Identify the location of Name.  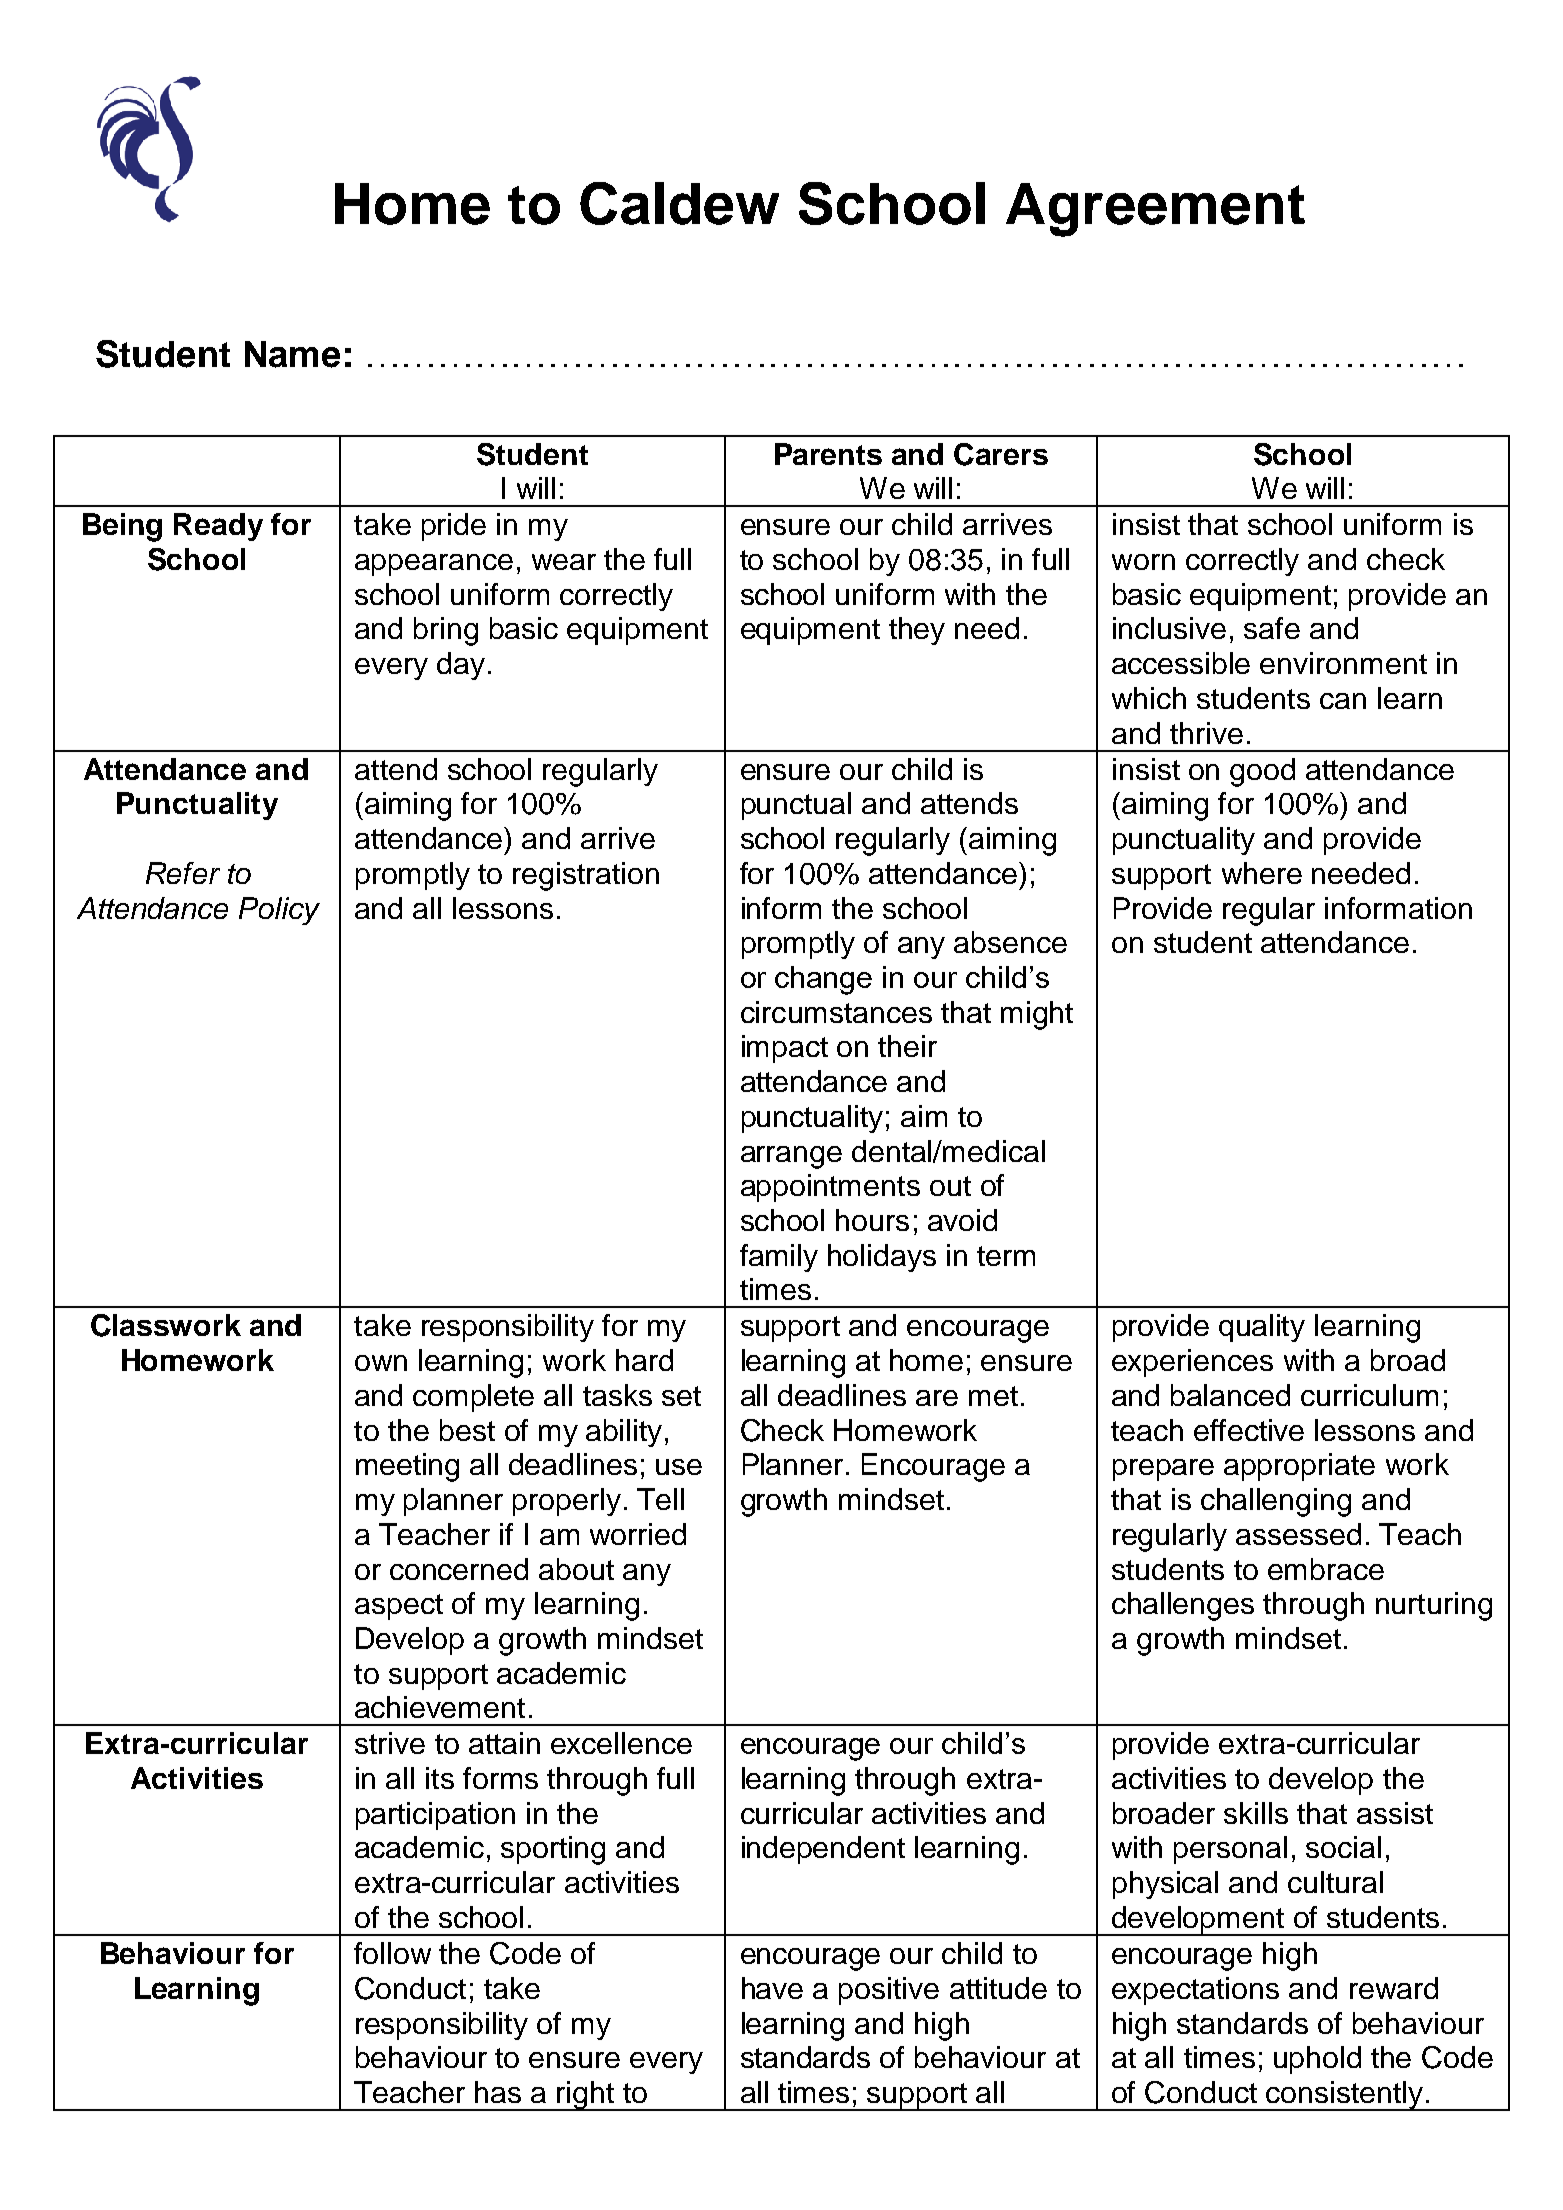
(292, 354).
